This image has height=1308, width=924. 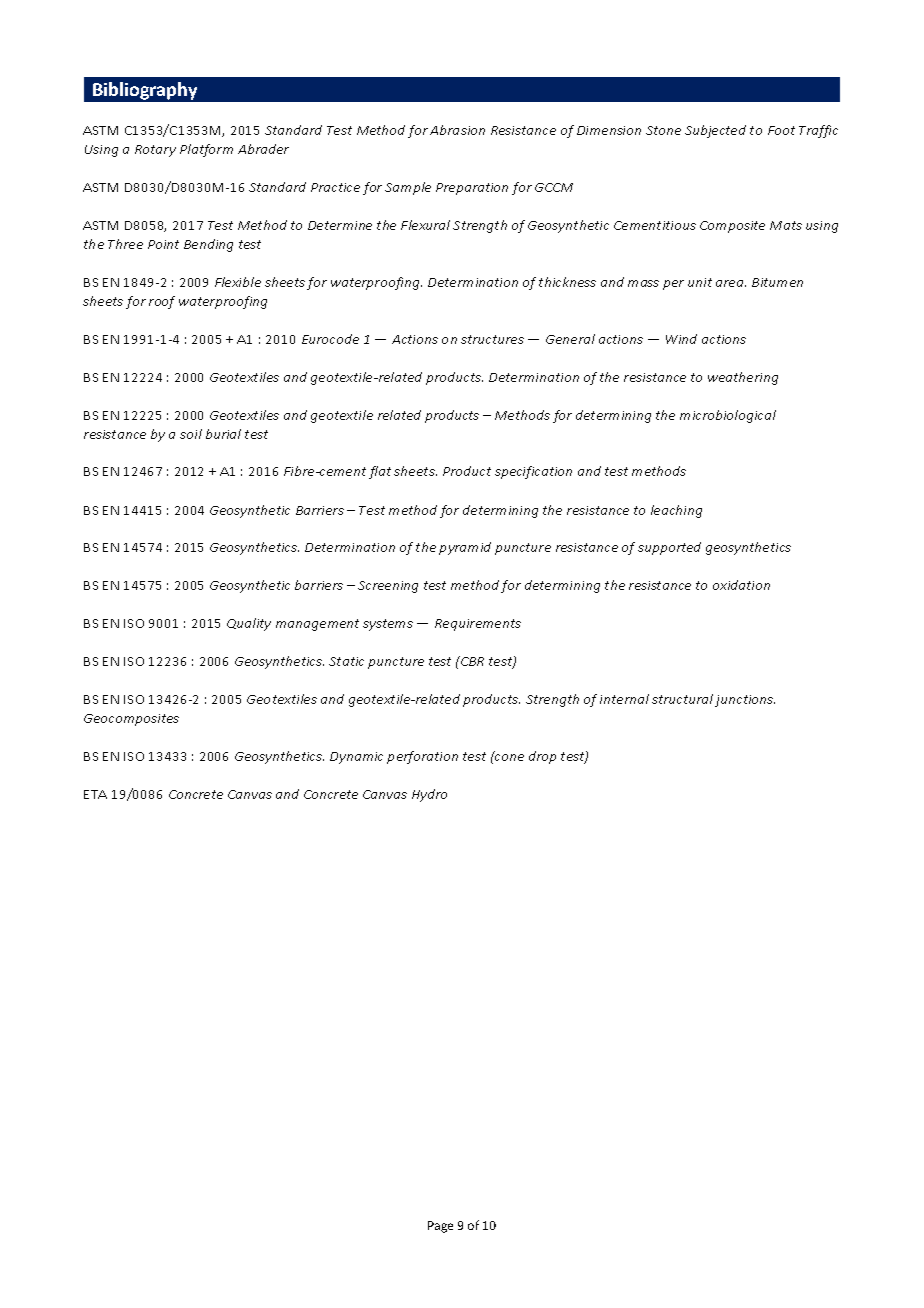 I want to click on junctions, so click(x=745, y=701).
